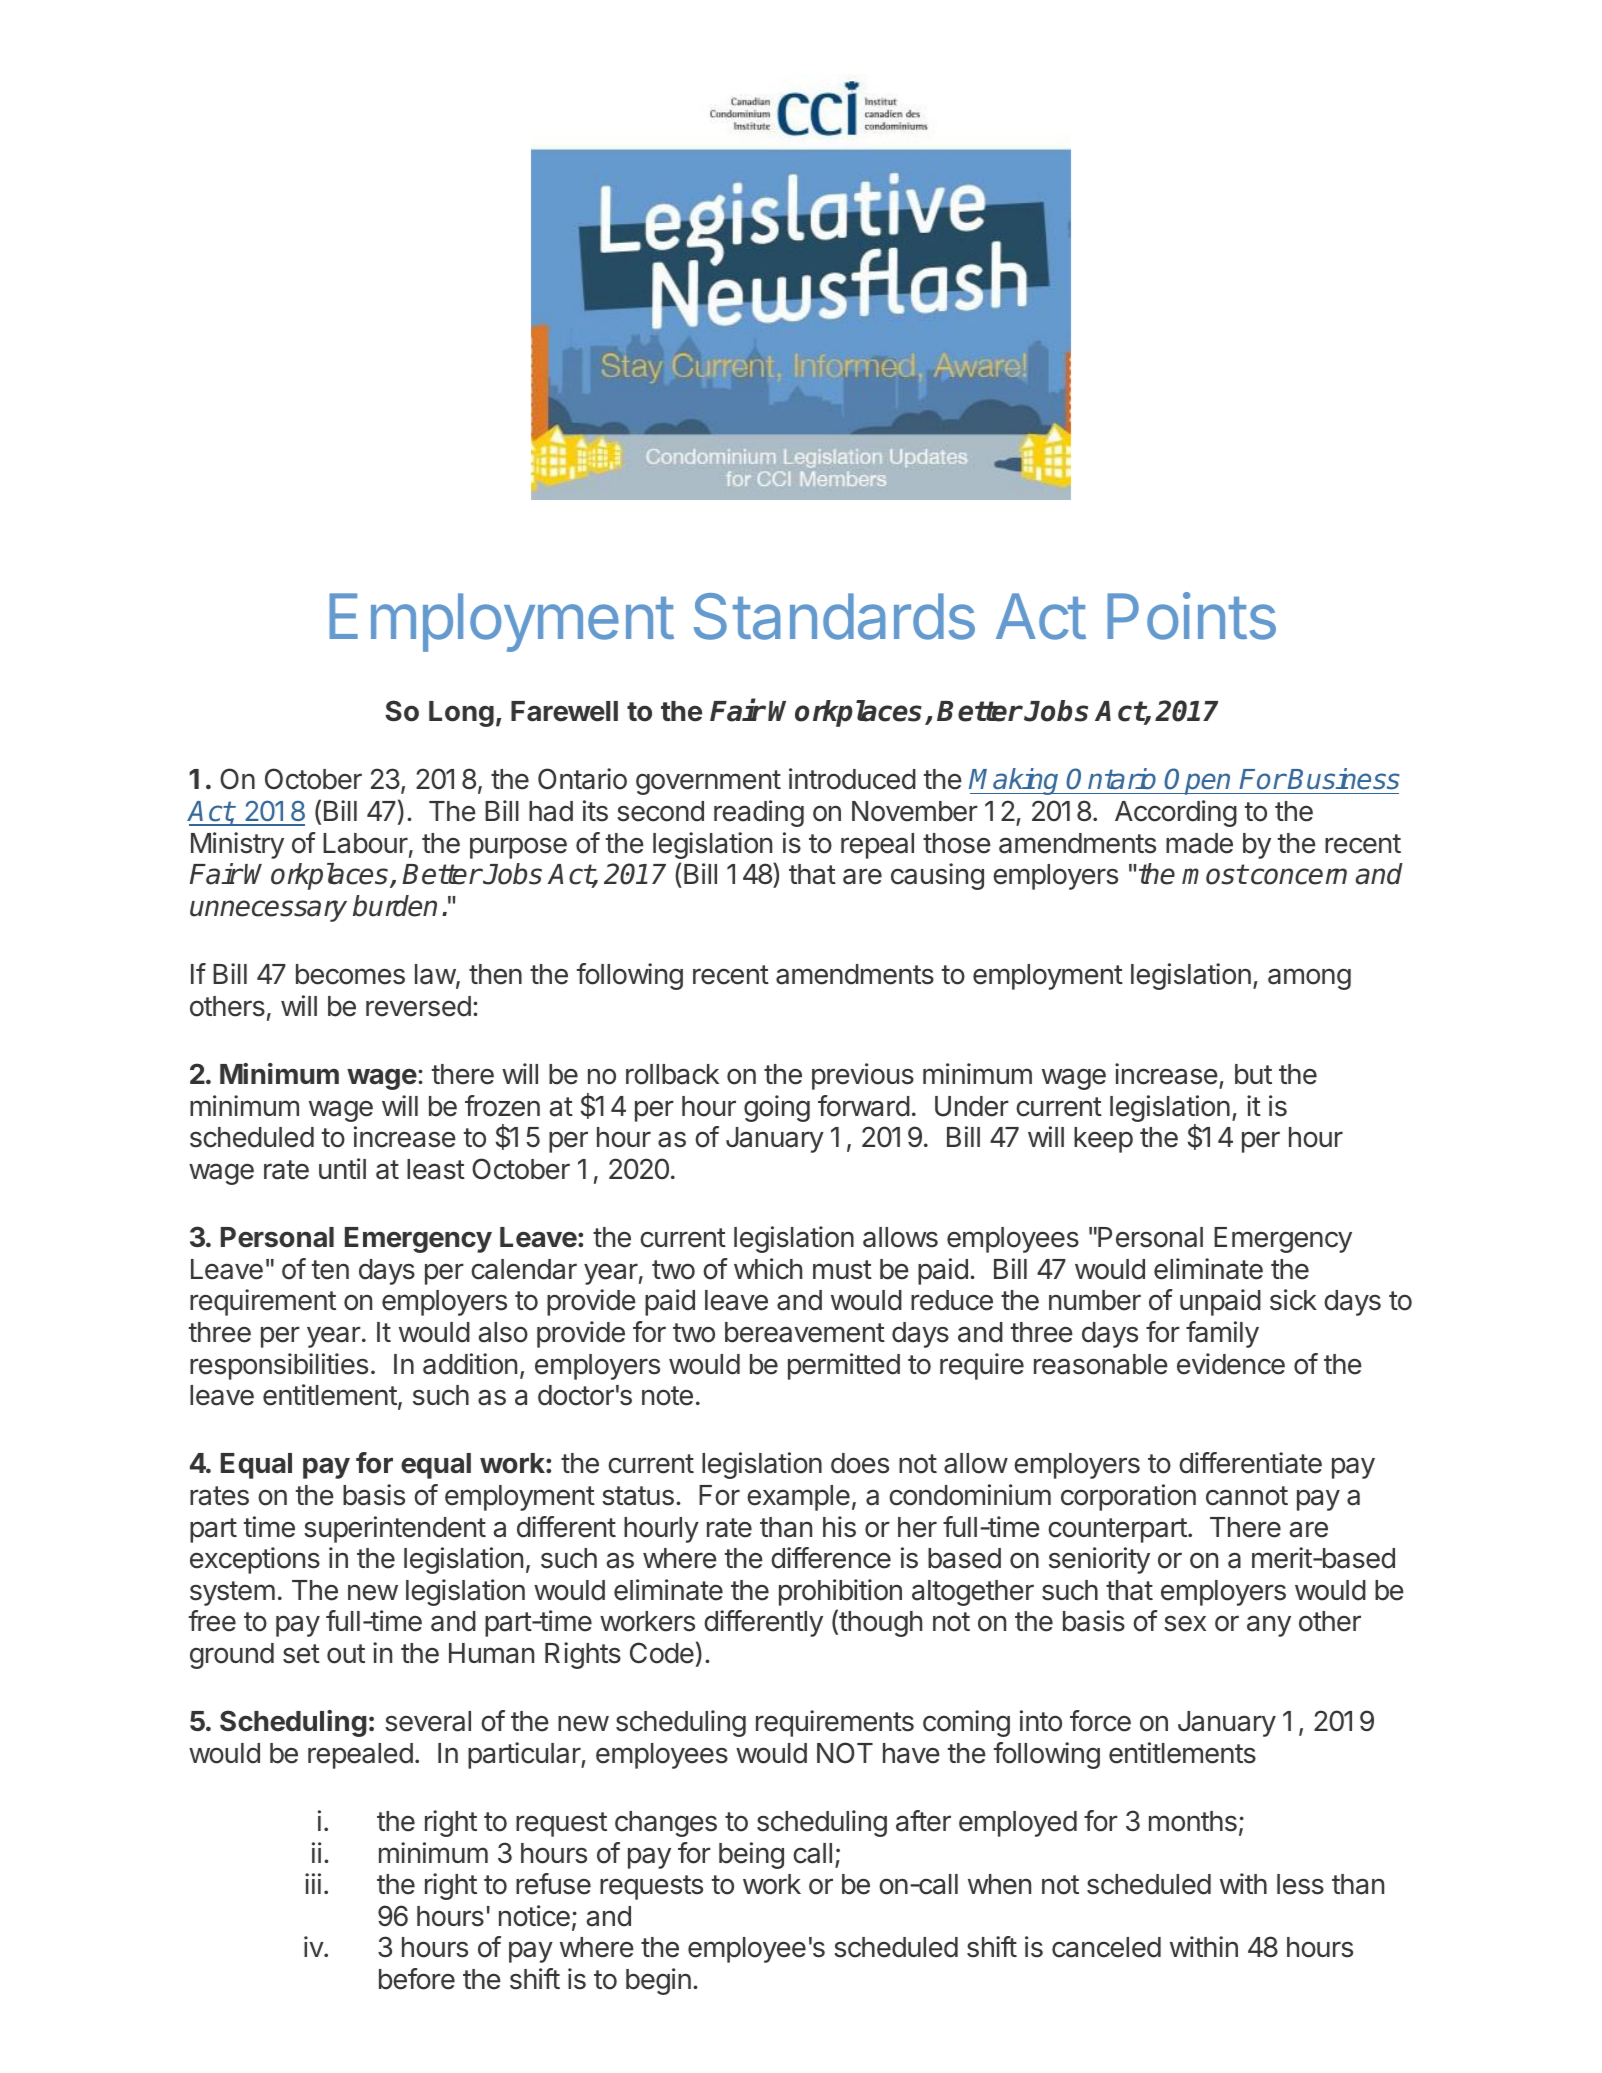 This screenshot has width=1602, height=2073. What do you see at coordinates (417, 1979) in the screenshot?
I see `before` at bounding box center [417, 1979].
